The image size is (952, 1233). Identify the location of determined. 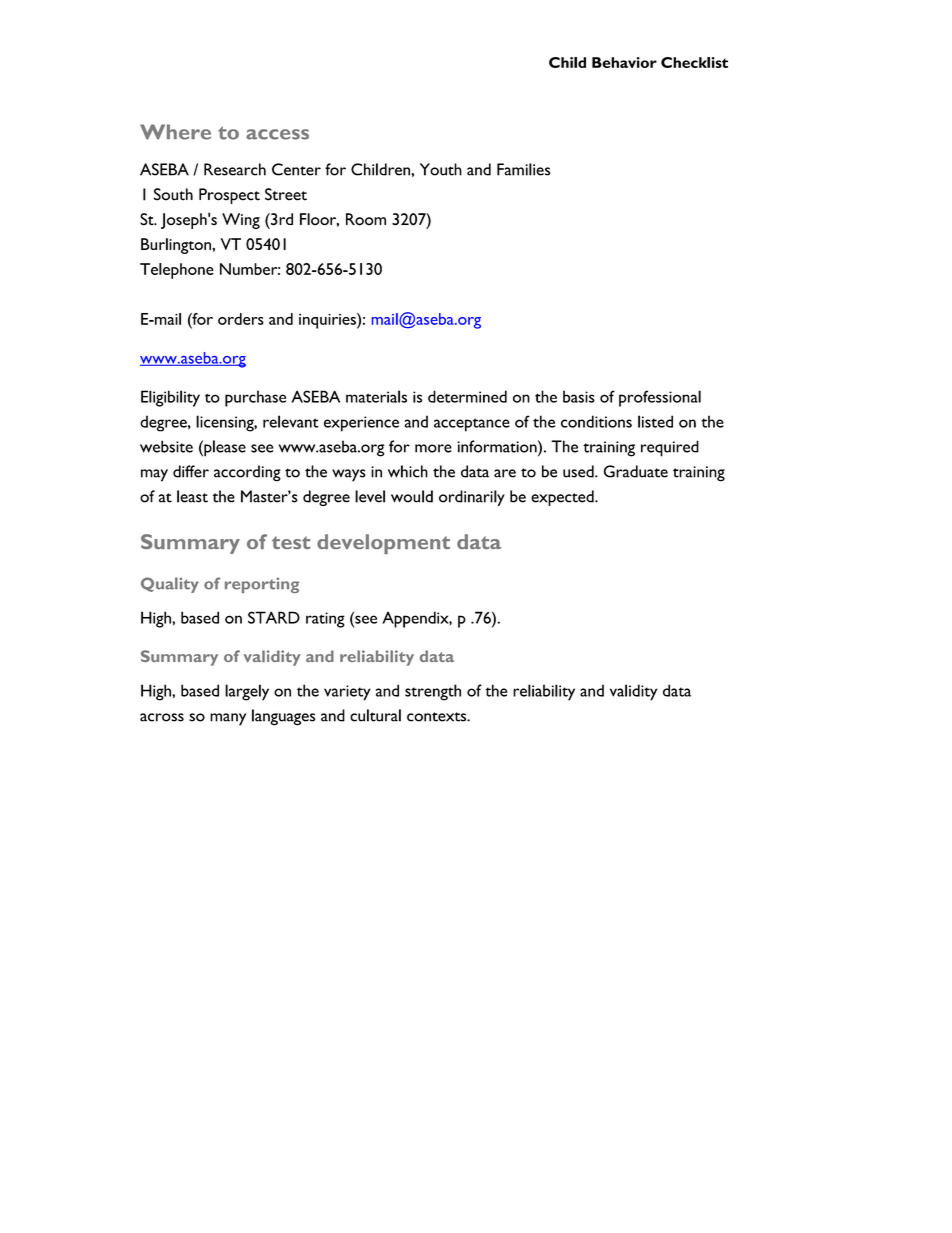
(467, 396).
